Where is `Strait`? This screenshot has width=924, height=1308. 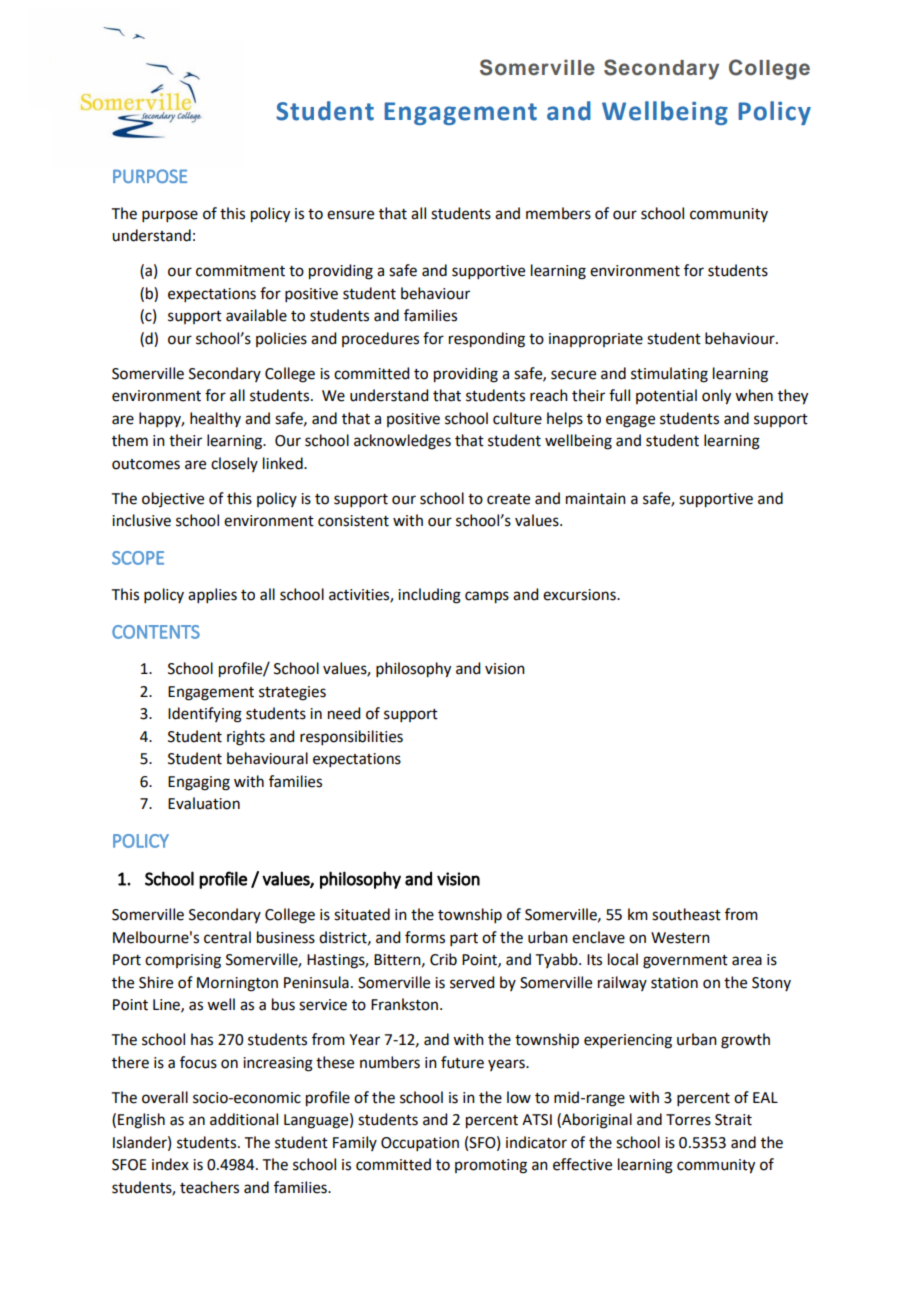 Strait is located at coordinates (733, 1120).
